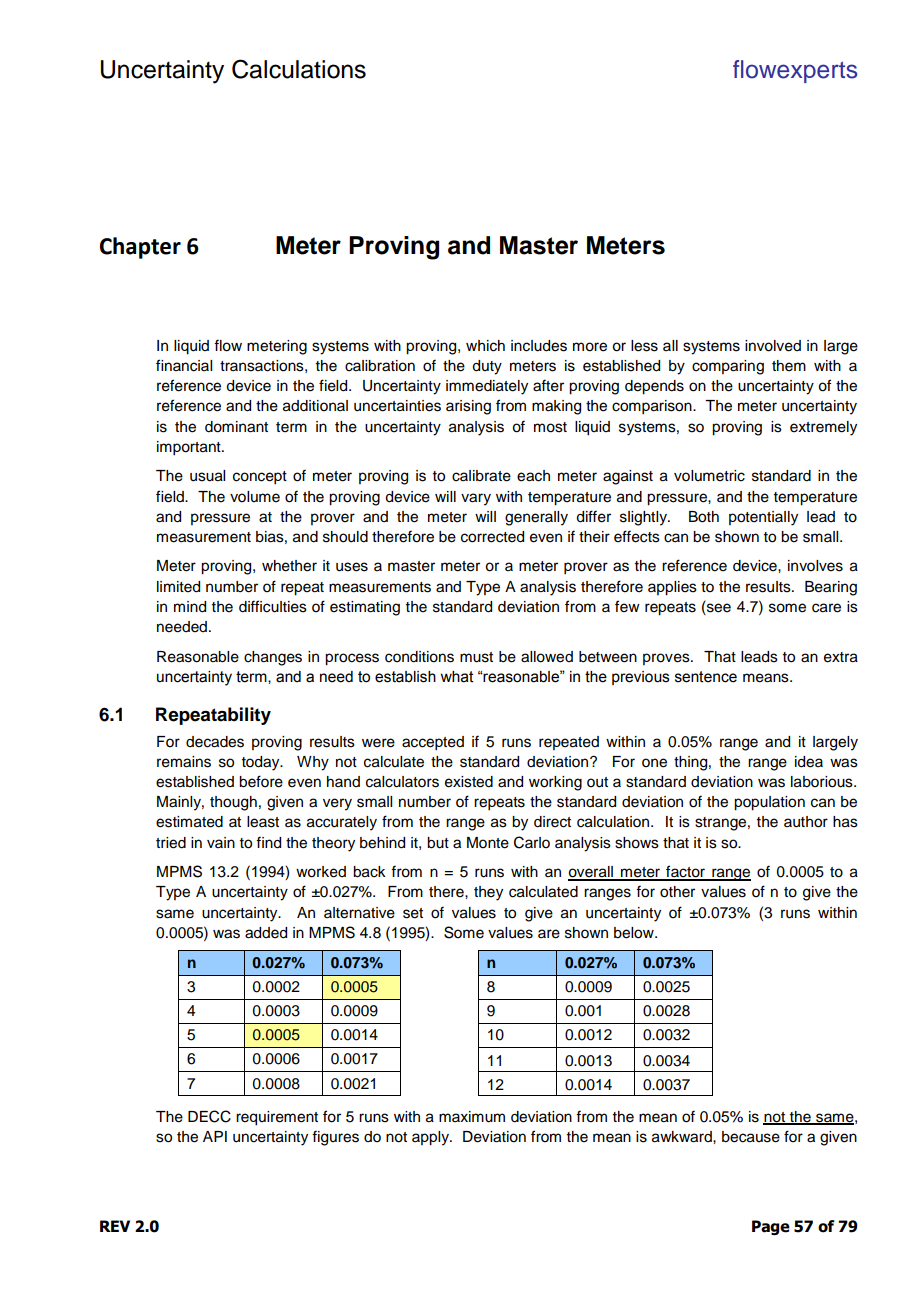 Image resolution: width=924 pixels, height=1308 pixels. What do you see at coordinates (215, 1136) in the page?
I see `API` at bounding box center [215, 1136].
